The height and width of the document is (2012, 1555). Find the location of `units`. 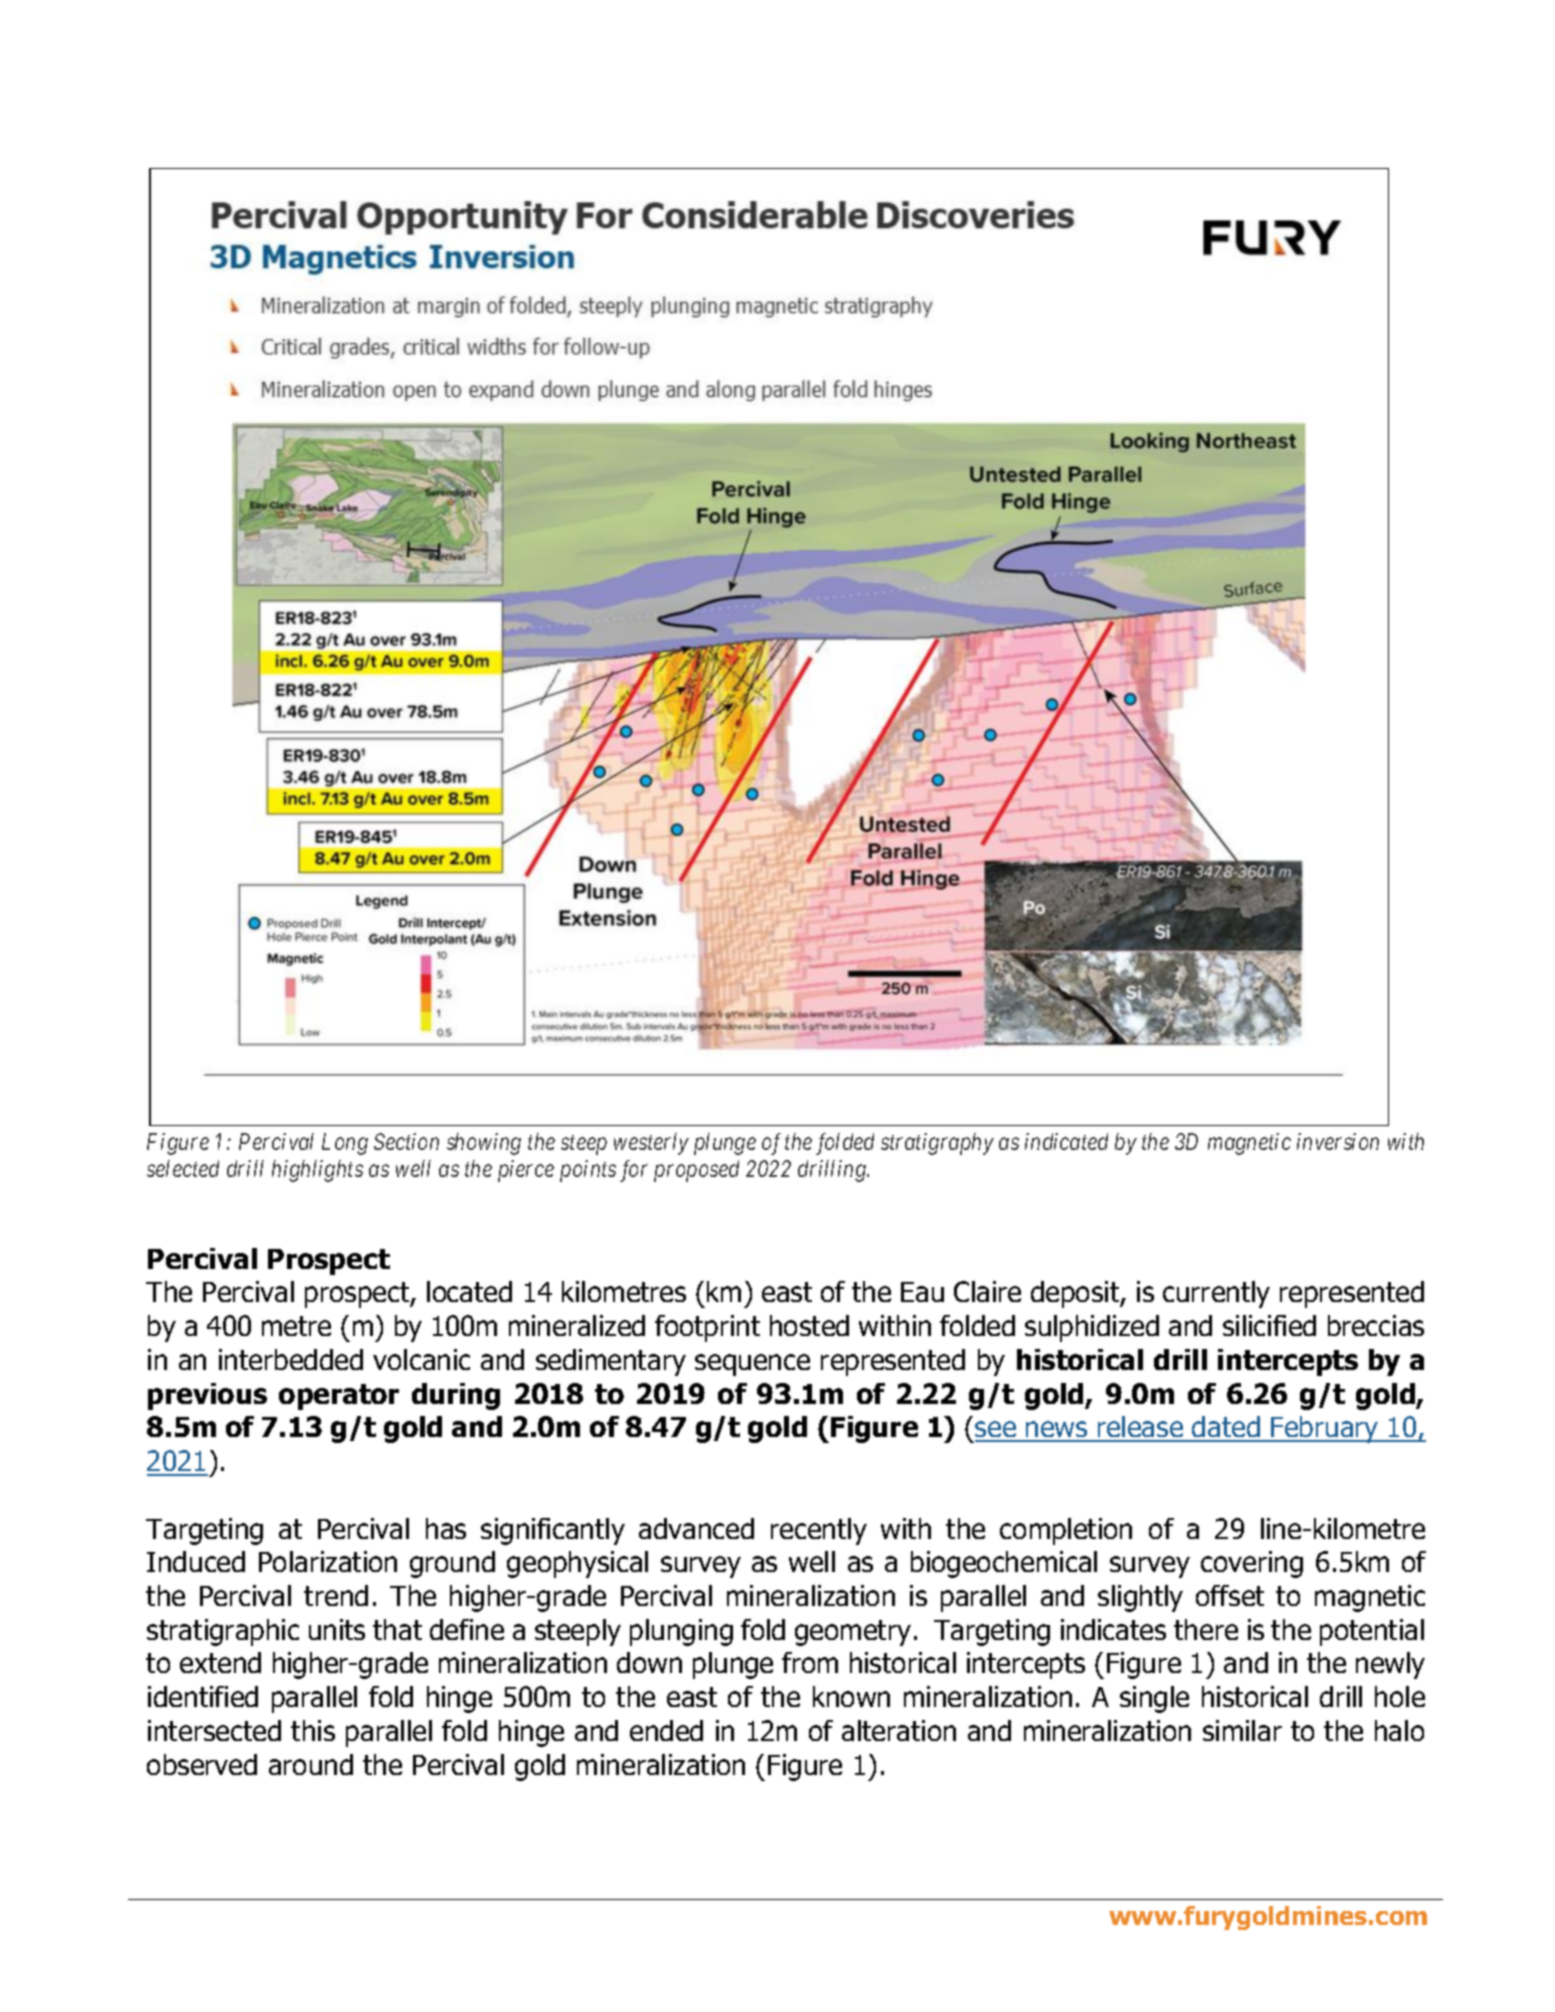

units is located at coordinates (337, 1629).
